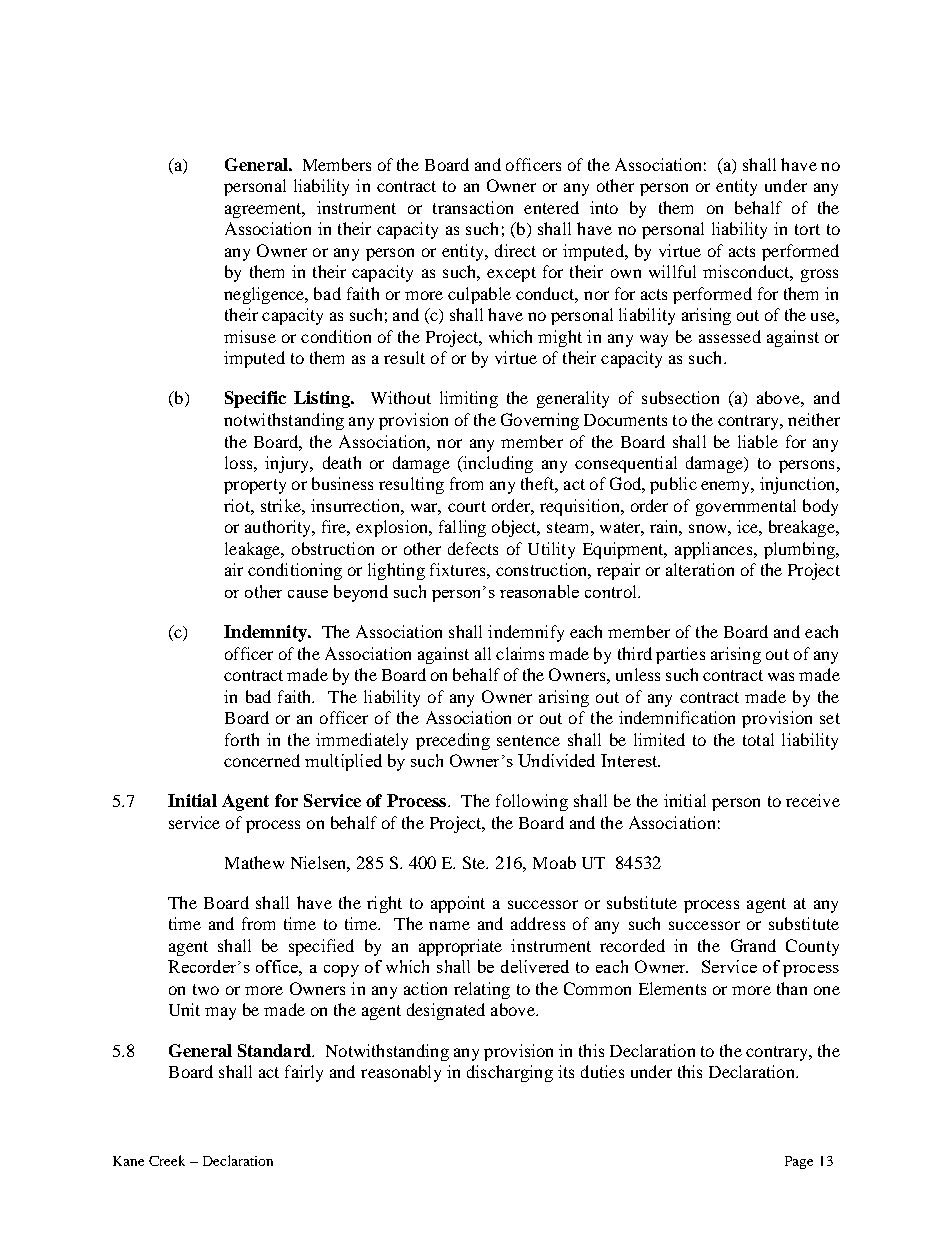 Image resolution: width=952 pixels, height=1233 pixels. What do you see at coordinates (167, 1160) in the image?
I see `Creek` at bounding box center [167, 1160].
